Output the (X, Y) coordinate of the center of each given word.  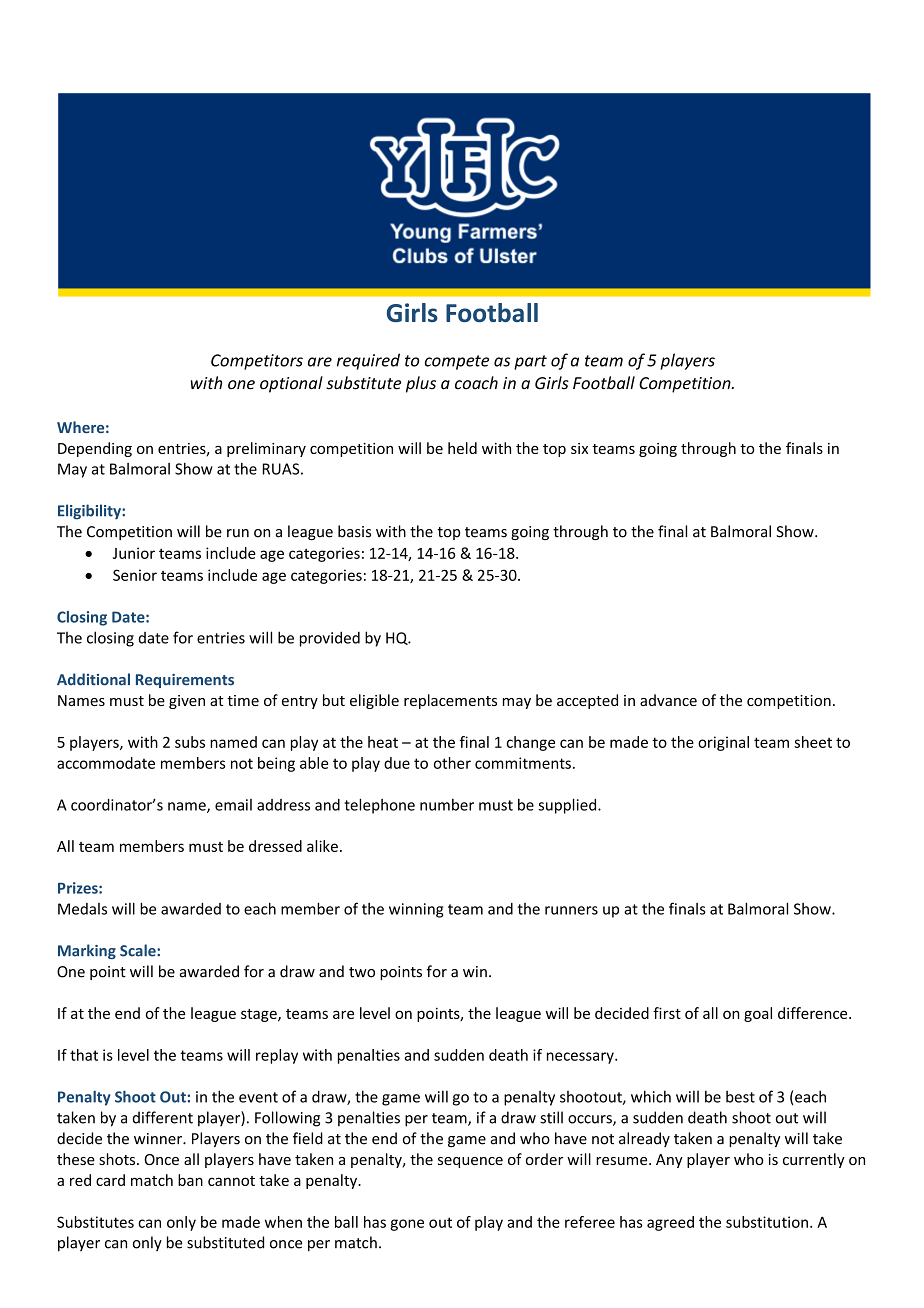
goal (758, 1014)
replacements (450, 701)
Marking (87, 951)
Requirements (185, 681)
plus (421, 384)
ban (190, 1180)
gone (407, 1225)
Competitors (257, 362)
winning (416, 910)
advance (668, 700)
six (579, 448)
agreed (670, 1223)
